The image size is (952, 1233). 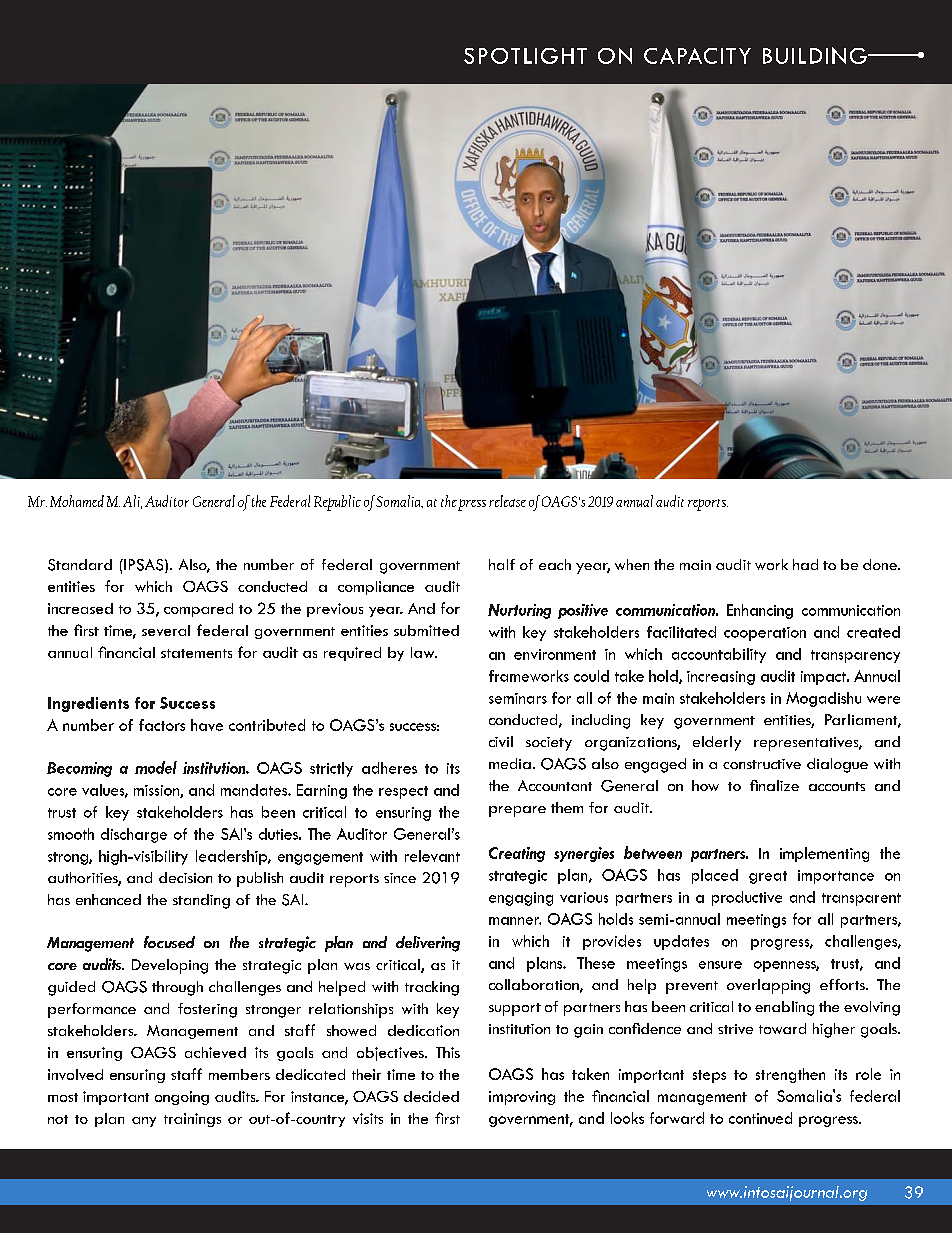 I want to click on discharge, so click(x=134, y=835).
